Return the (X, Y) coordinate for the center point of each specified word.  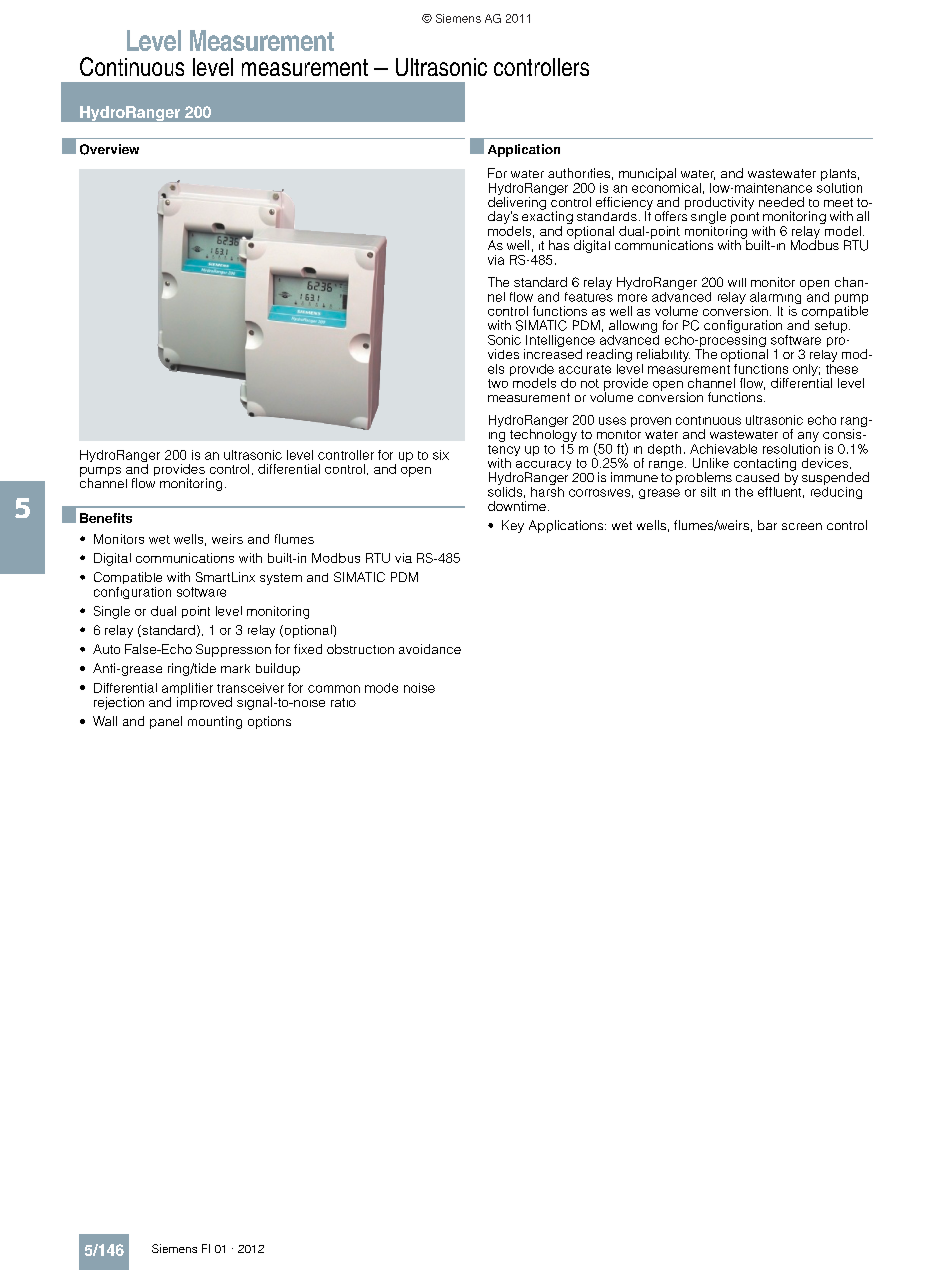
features (589, 295)
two (498, 383)
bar (767, 525)
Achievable (723, 449)
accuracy (543, 467)
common (334, 689)
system (281, 579)
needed (781, 202)
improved (204, 703)
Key (513, 526)
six (441, 455)
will (737, 282)
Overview (109, 149)
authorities (579, 173)
